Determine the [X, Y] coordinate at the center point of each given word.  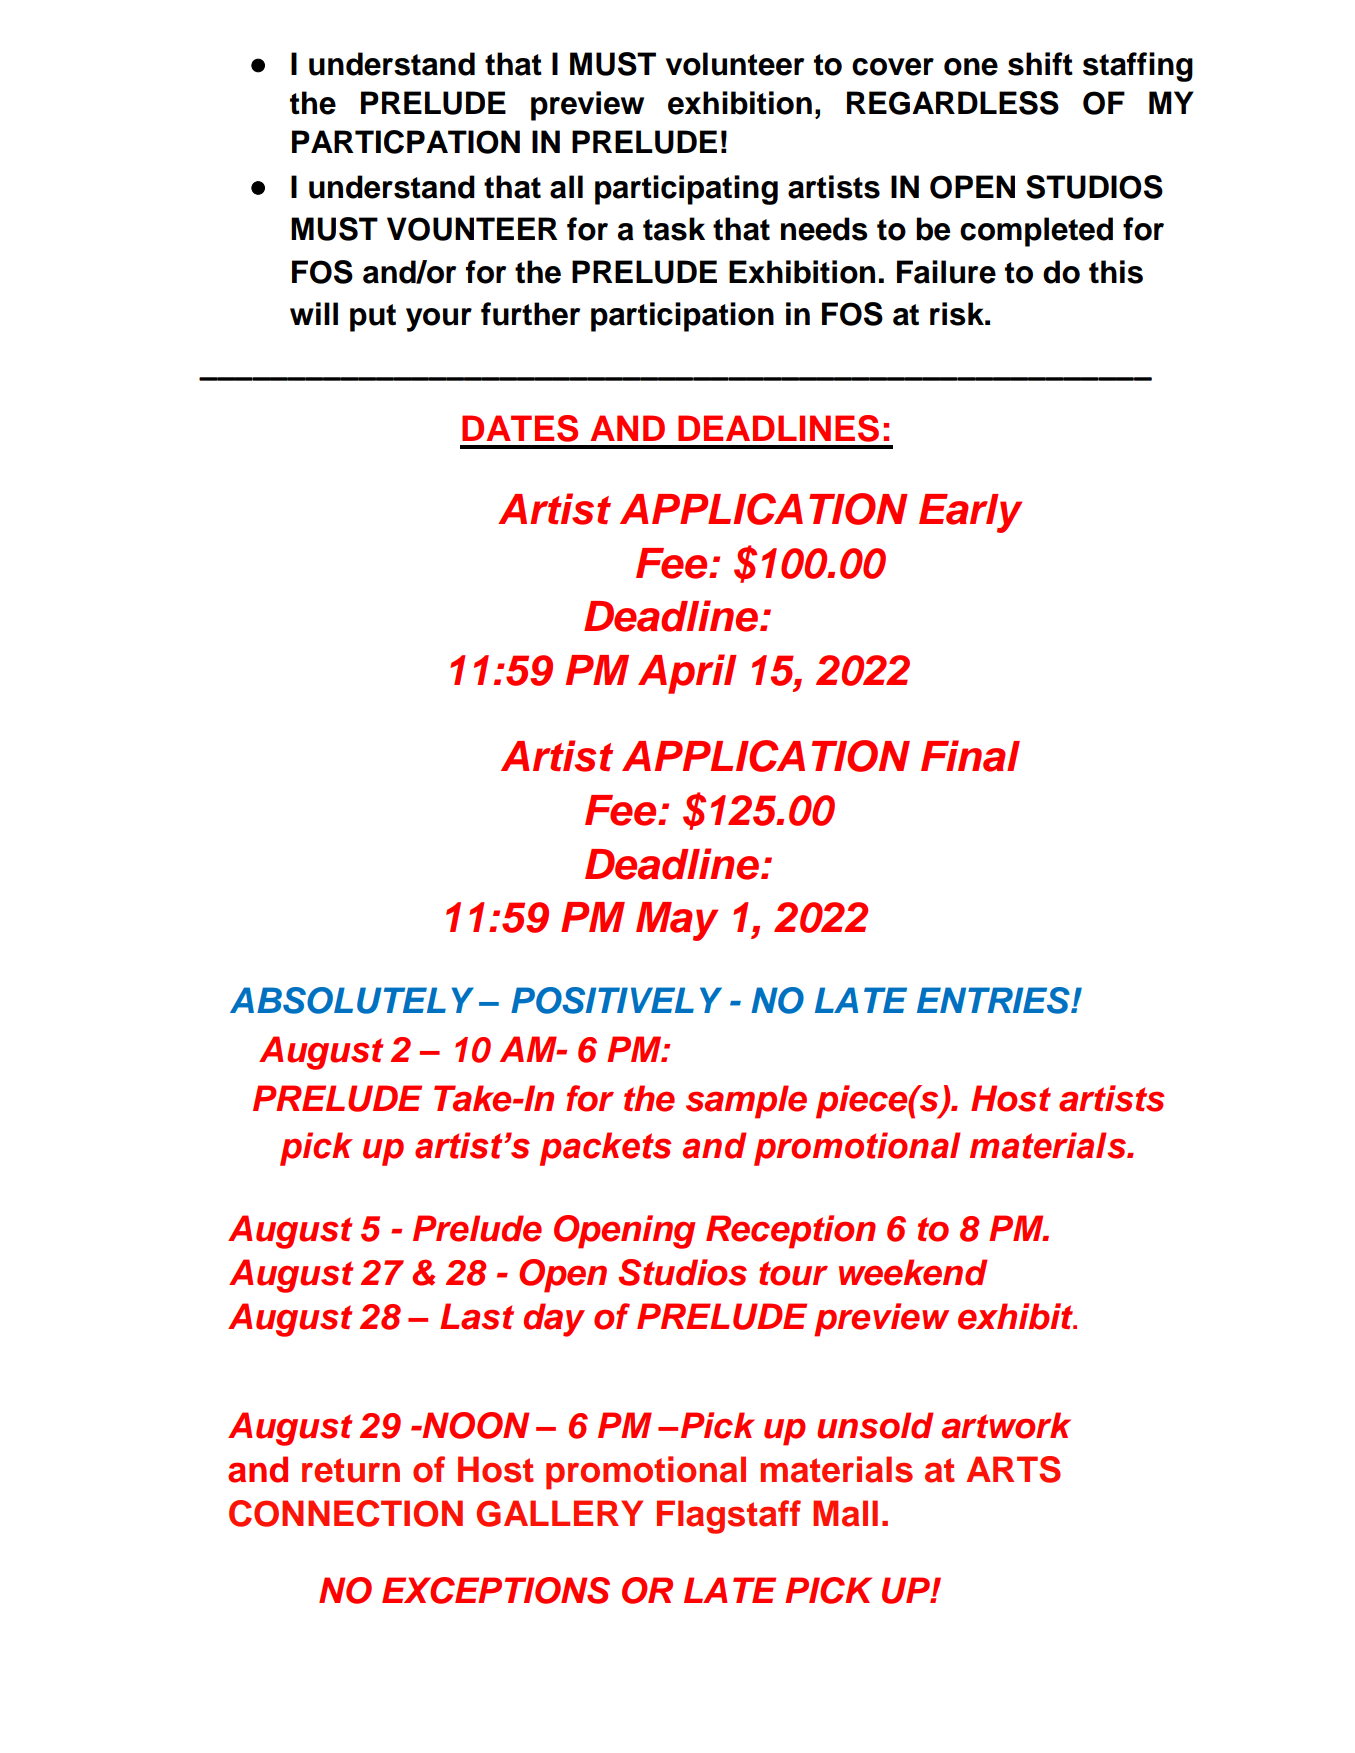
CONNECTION [346, 1513]
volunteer [735, 64]
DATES [520, 428]
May [677, 921]
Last [477, 1316]
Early [970, 513]
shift [1040, 64]
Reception [791, 1232]
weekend [913, 1272]
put [373, 318]
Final [970, 756]
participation [682, 317]
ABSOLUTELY [352, 1000]
